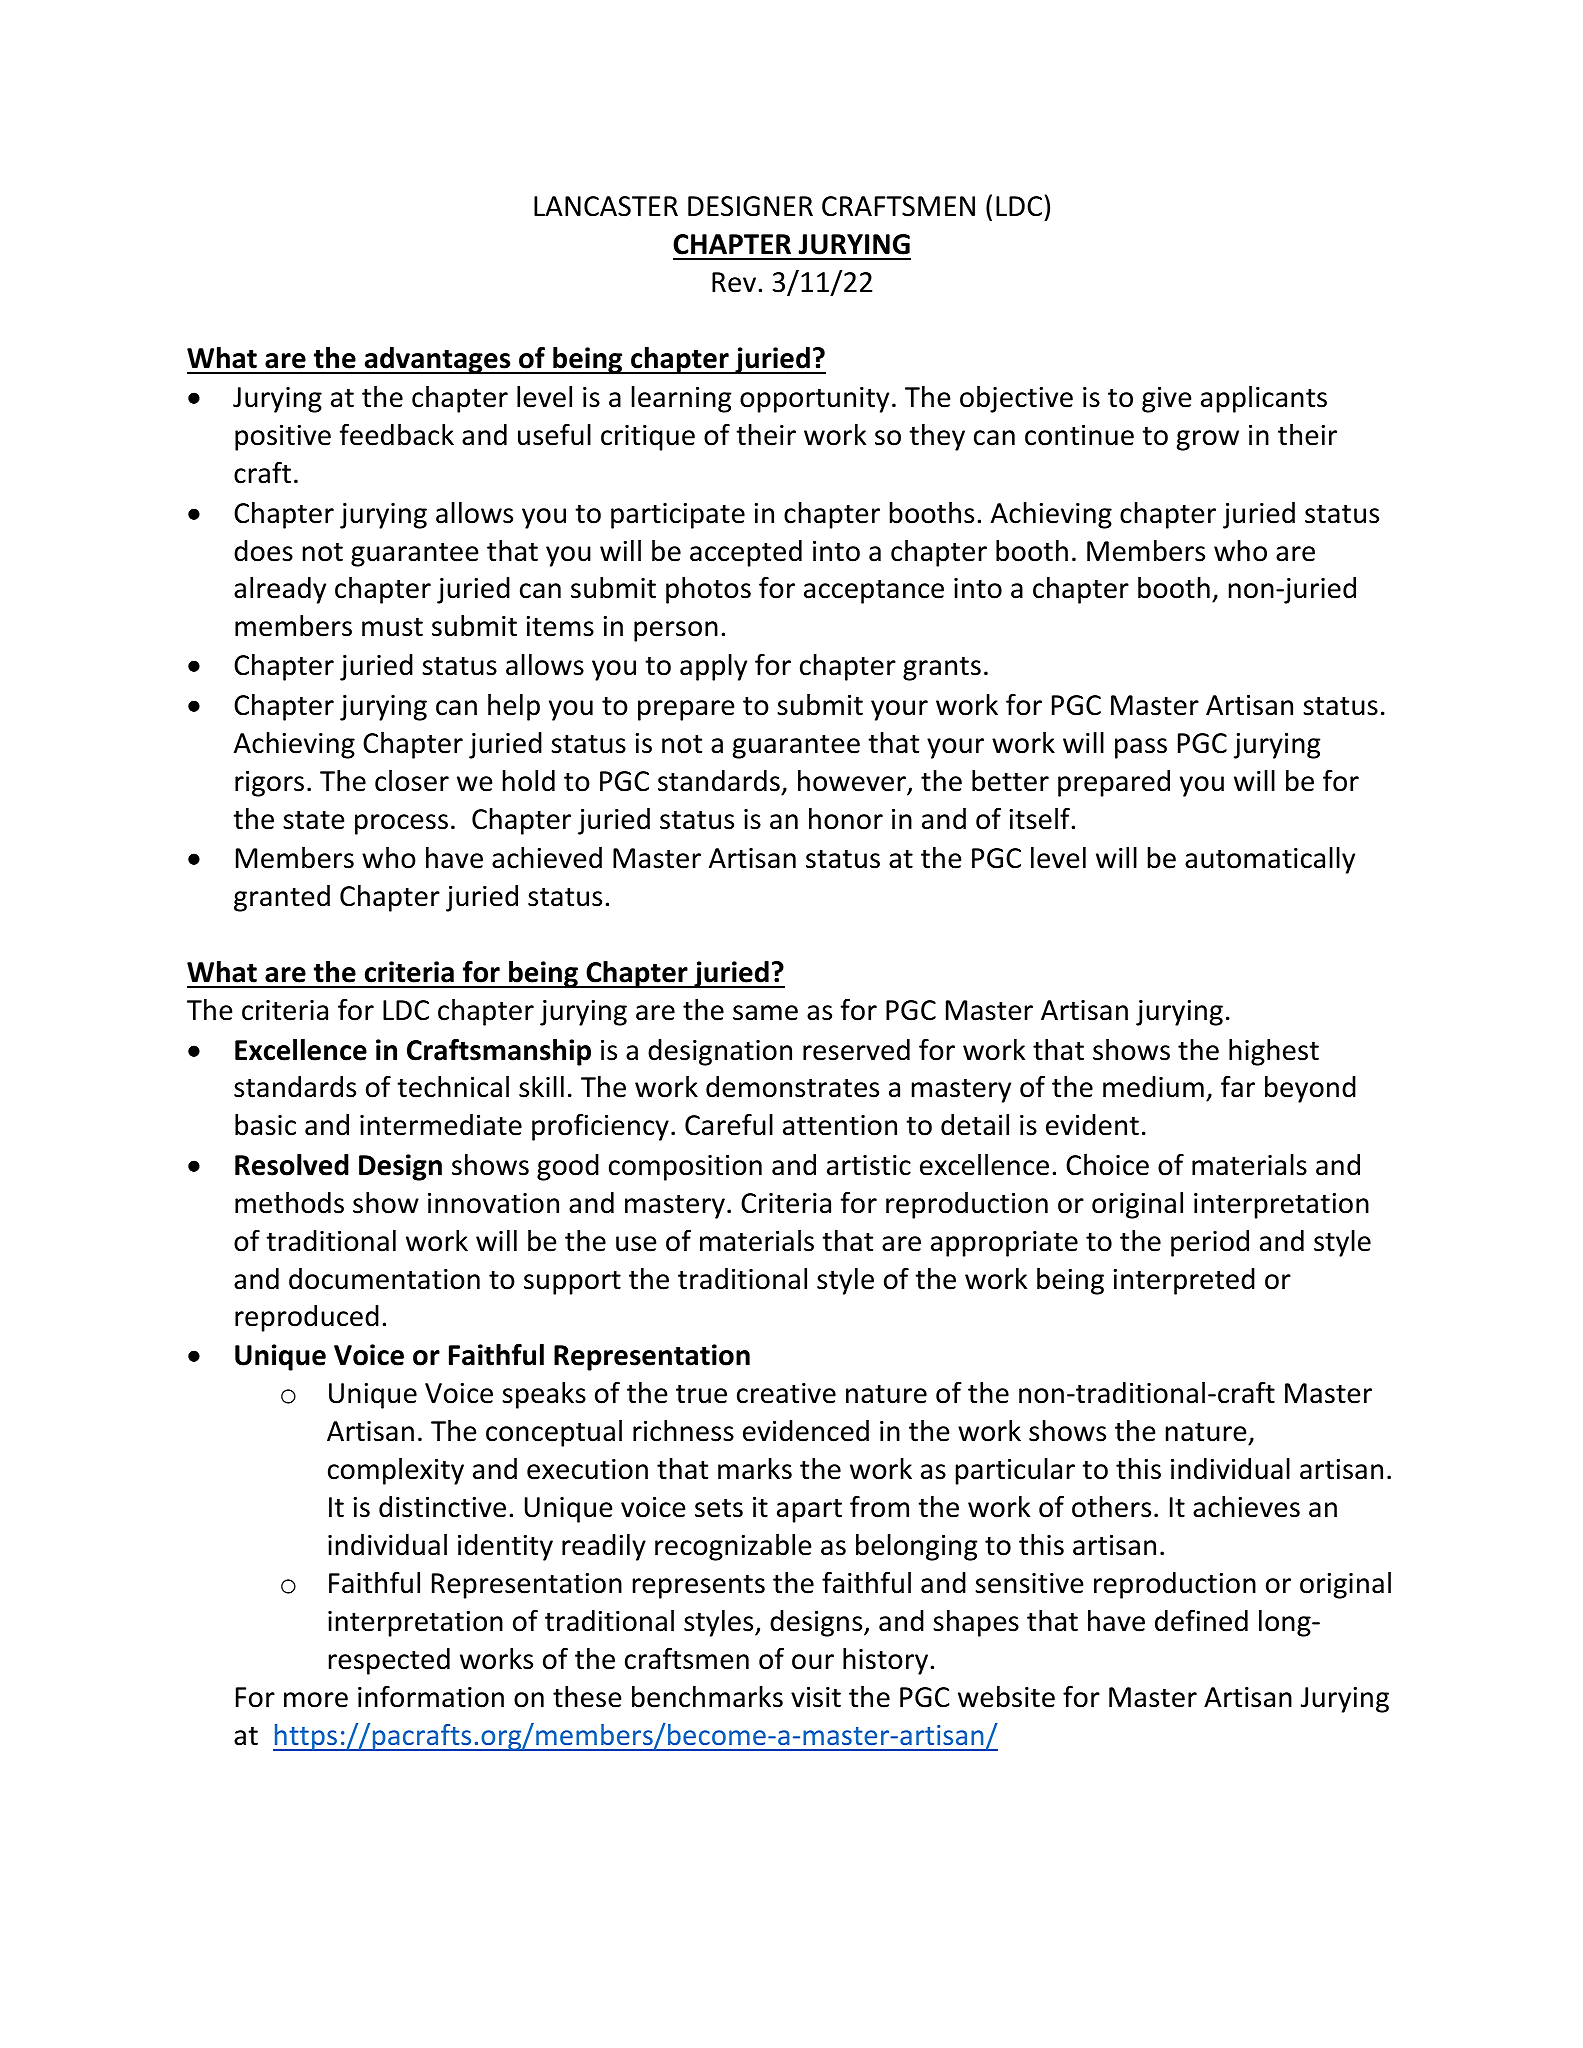 The image size is (1583, 2048). I want to click on advantages, so click(437, 360).
